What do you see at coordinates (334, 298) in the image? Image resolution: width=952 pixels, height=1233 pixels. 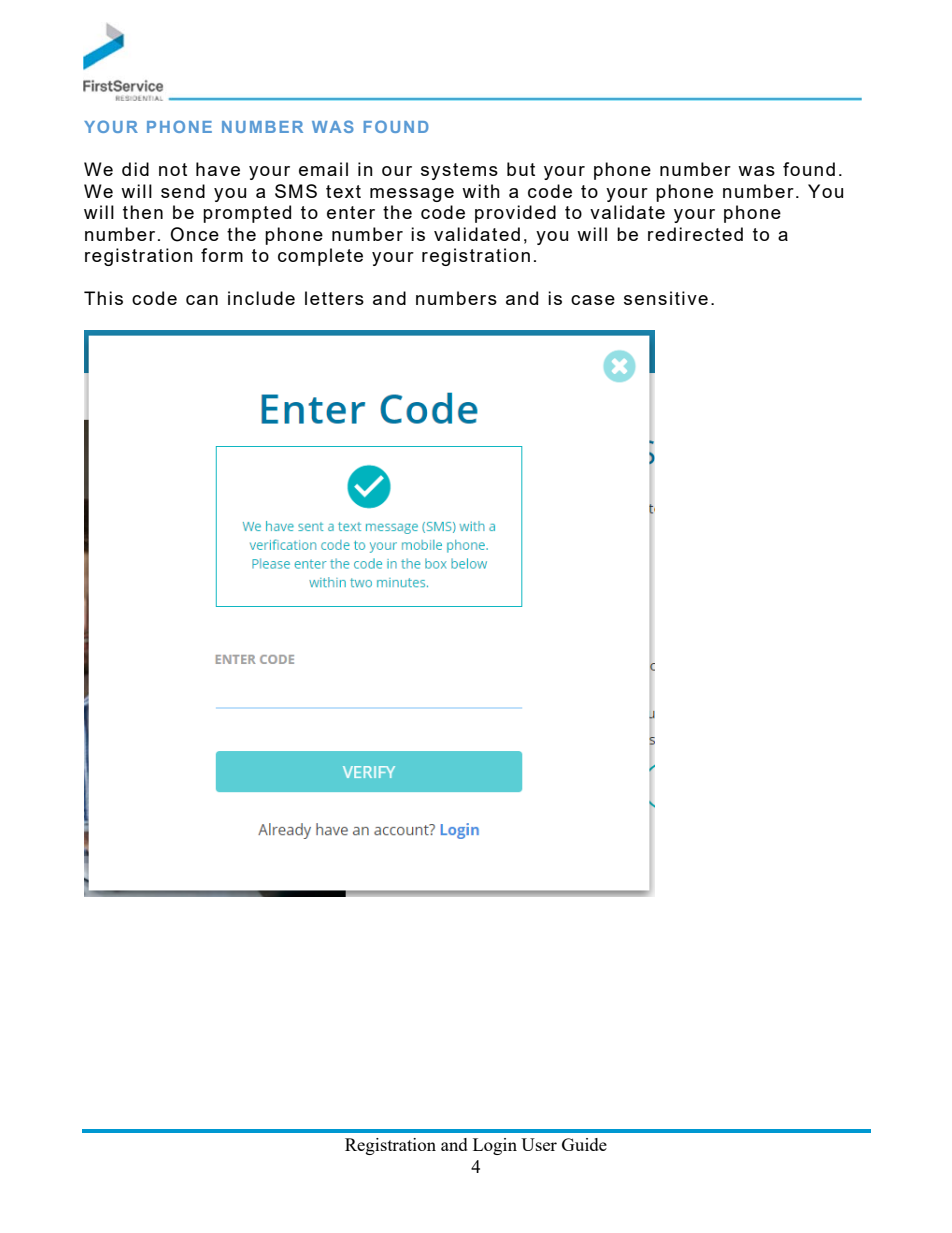 I see `letters` at bounding box center [334, 298].
